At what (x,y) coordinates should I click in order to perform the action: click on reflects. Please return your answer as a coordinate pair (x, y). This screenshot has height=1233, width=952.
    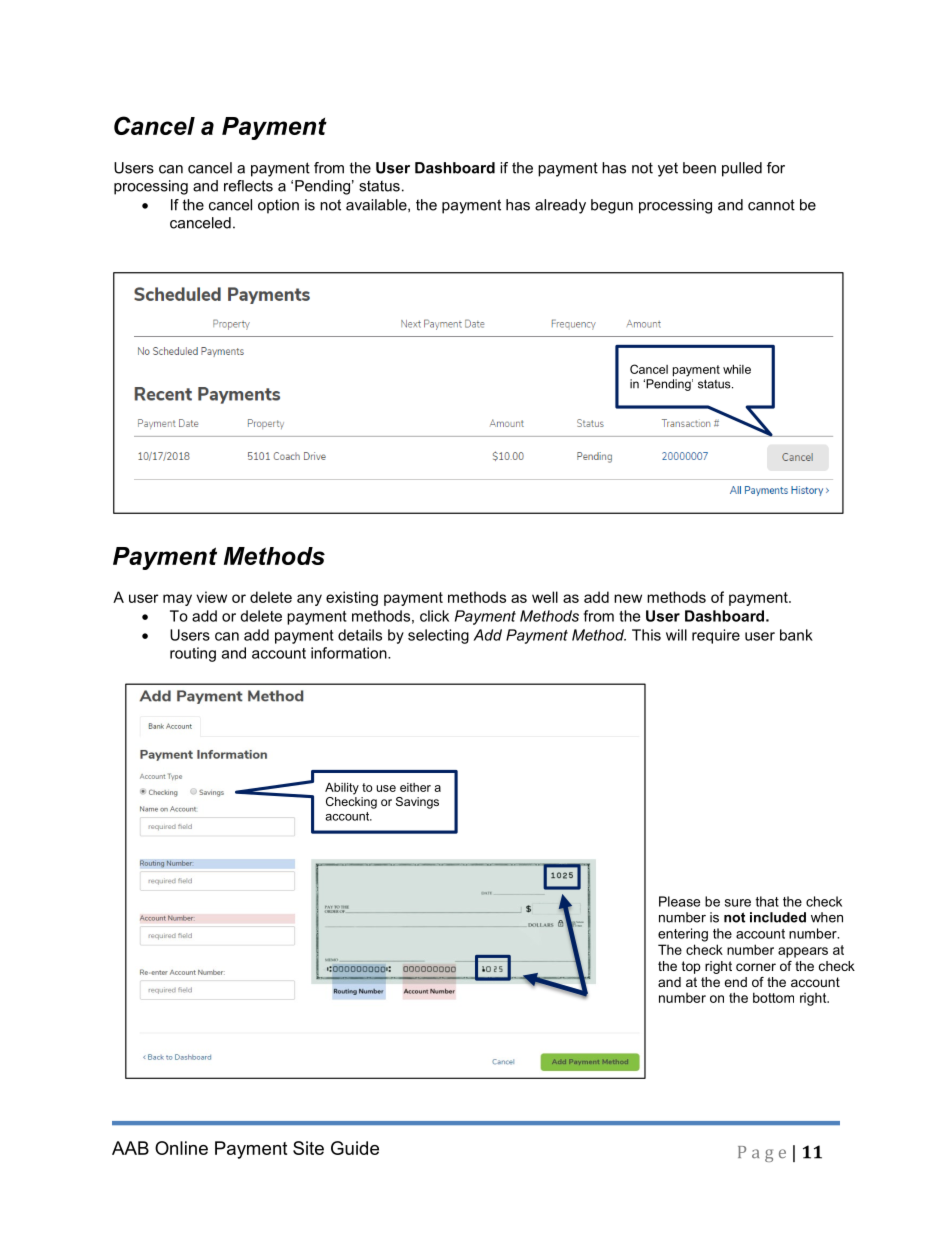
    Looking at the image, I should click on (248, 186).
